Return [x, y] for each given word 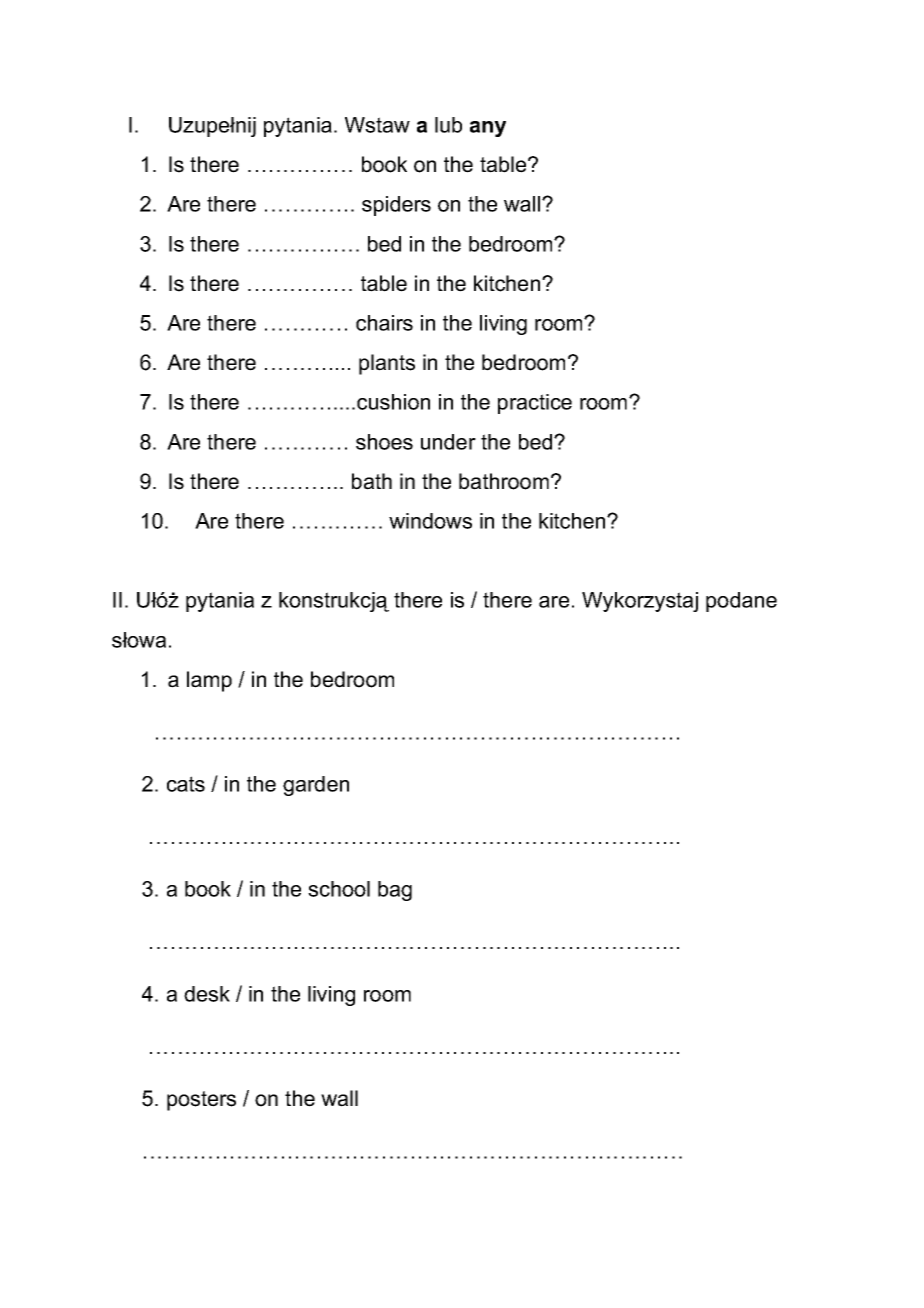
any [488, 129]
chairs [384, 323]
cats [186, 784]
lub [448, 125]
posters [201, 1101]
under [448, 442]
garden [316, 786]
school [339, 889]
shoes [384, 442]
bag [395, 891]
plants [387, 364]
